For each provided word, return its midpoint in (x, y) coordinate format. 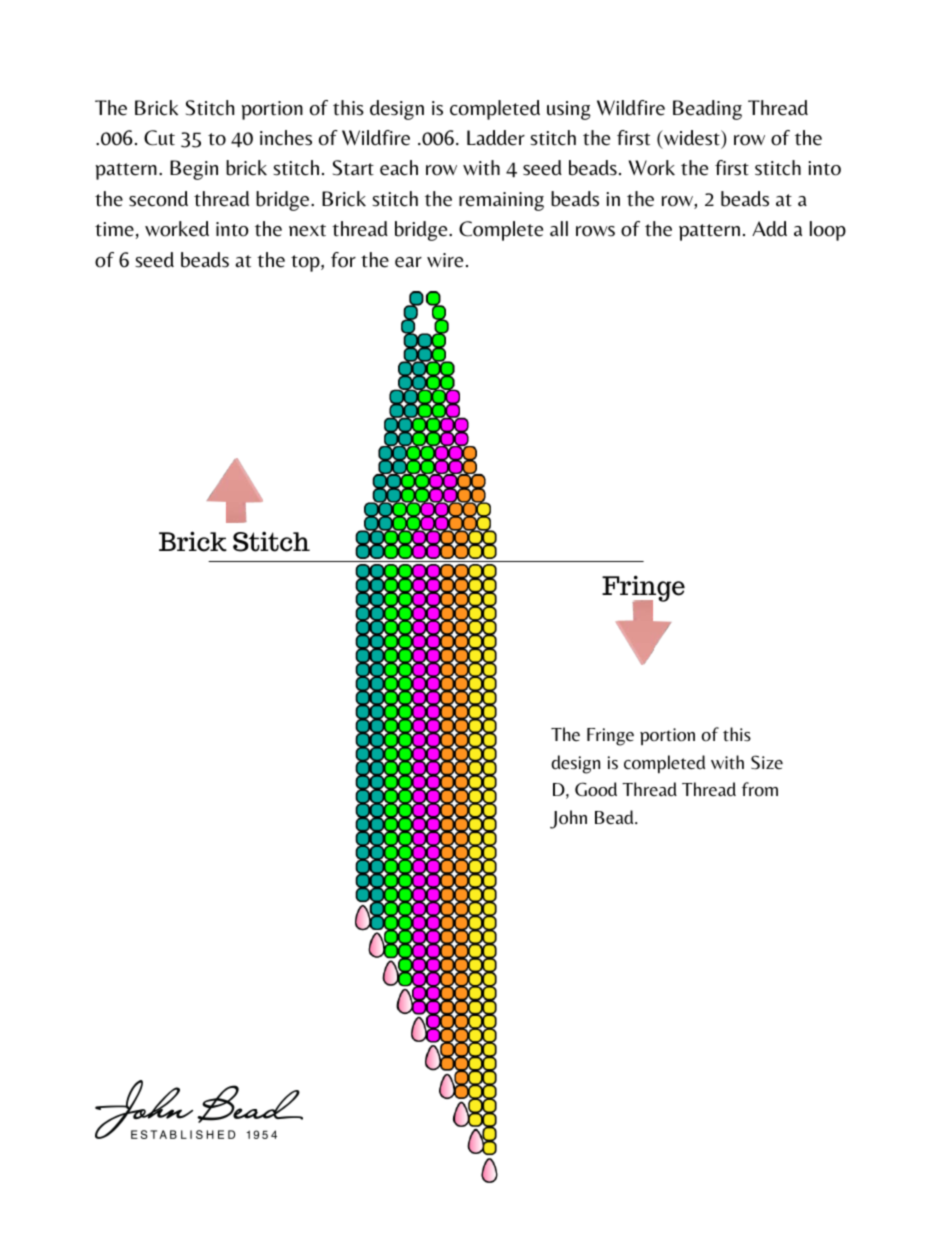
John (568, 819)
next (307, 230)
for (343, 260)
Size (767, 762)
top (306, 263)
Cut (159, 138)
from (760, 789)
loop (828, 231)
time (114, 229)
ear (408, 262)
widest (692, 138)
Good (596, 789)
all (559, 229)
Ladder (496, 138)
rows (595, 231)
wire (445, 260)
